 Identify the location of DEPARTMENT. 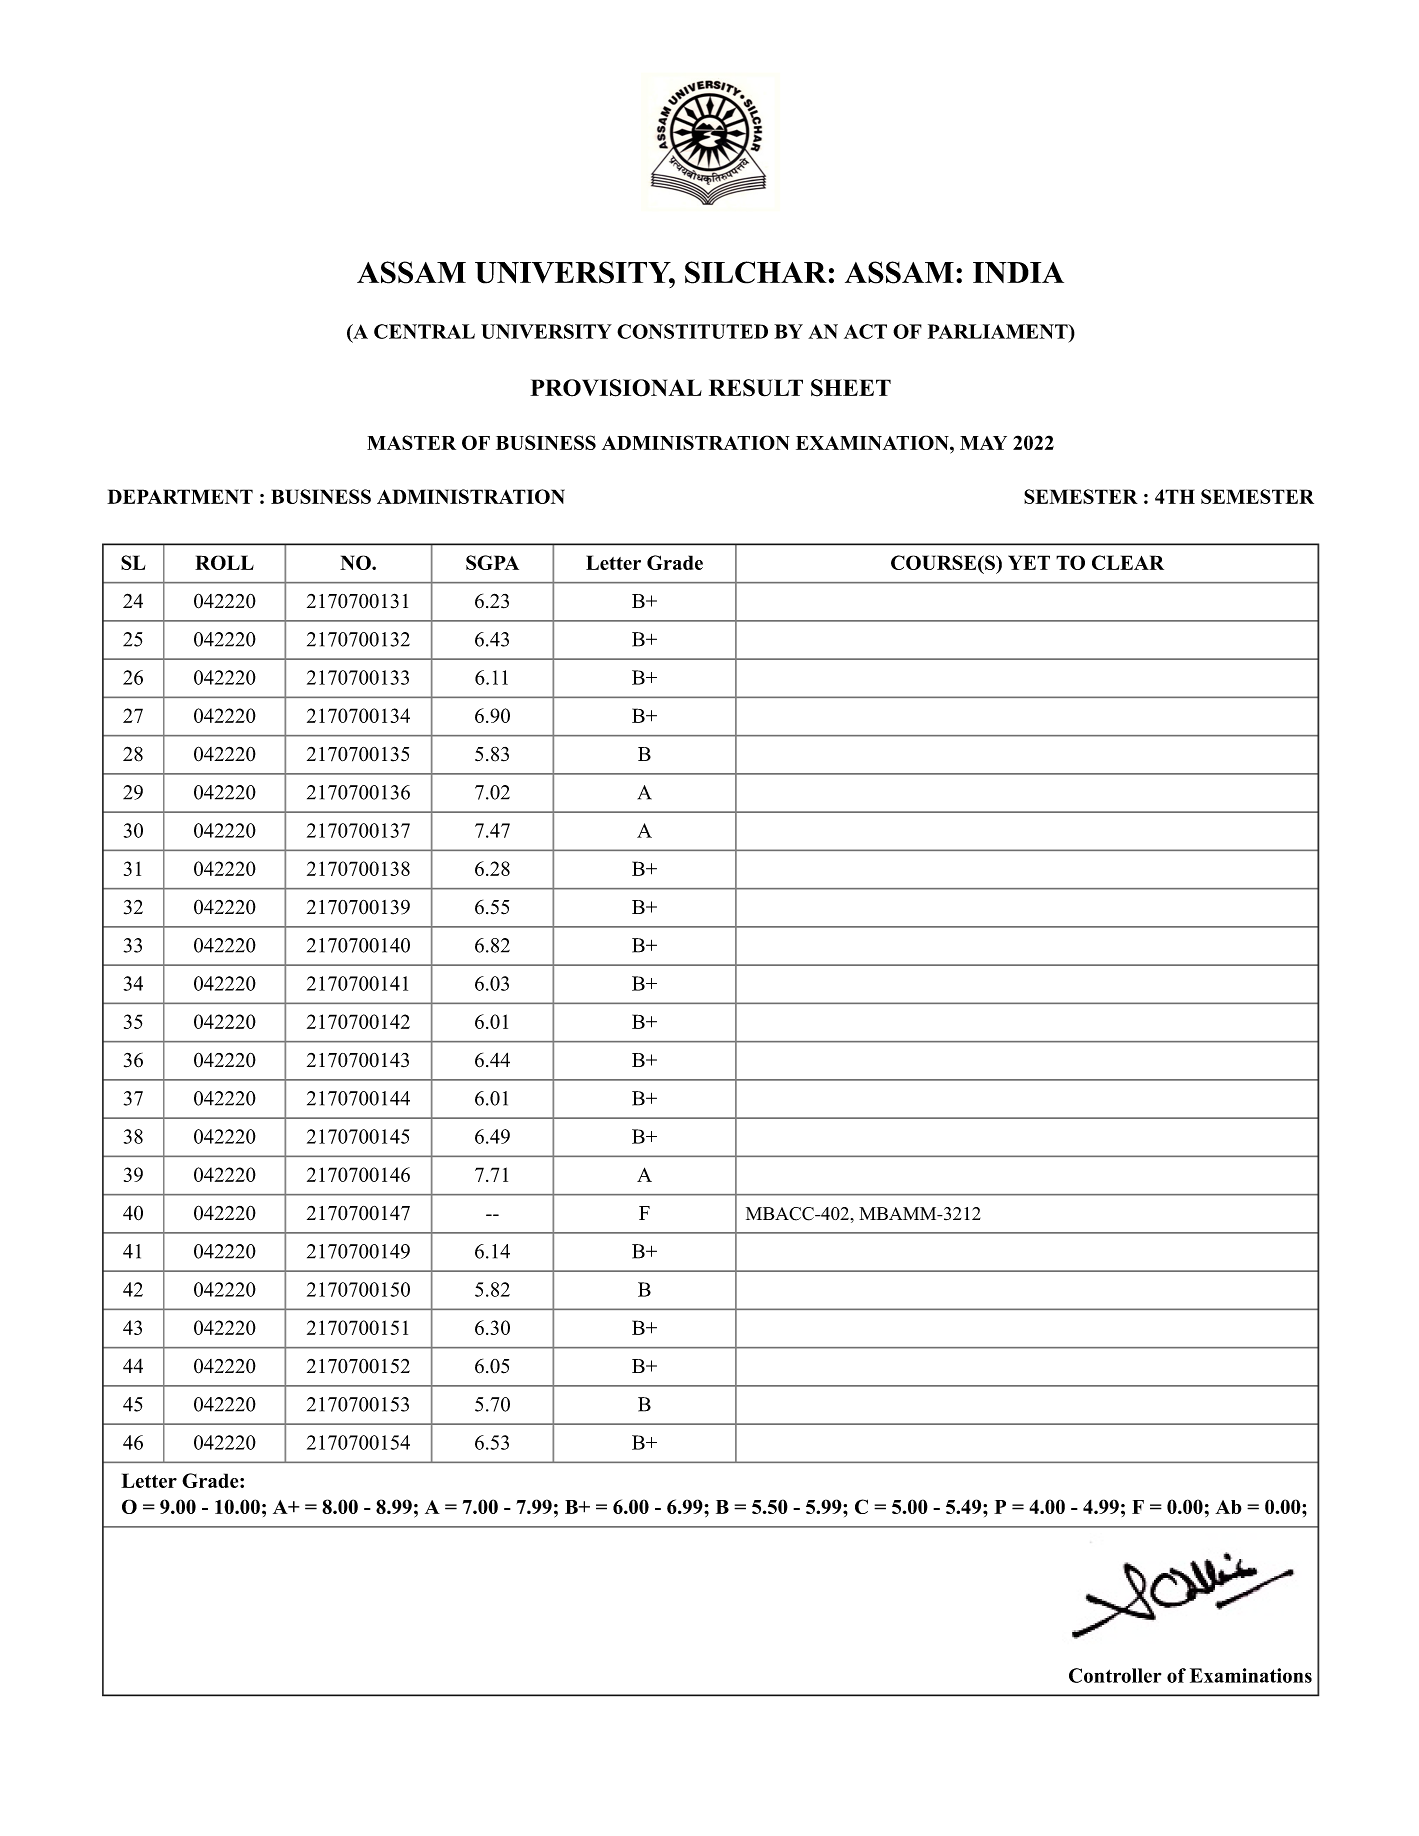
(180, 496).
